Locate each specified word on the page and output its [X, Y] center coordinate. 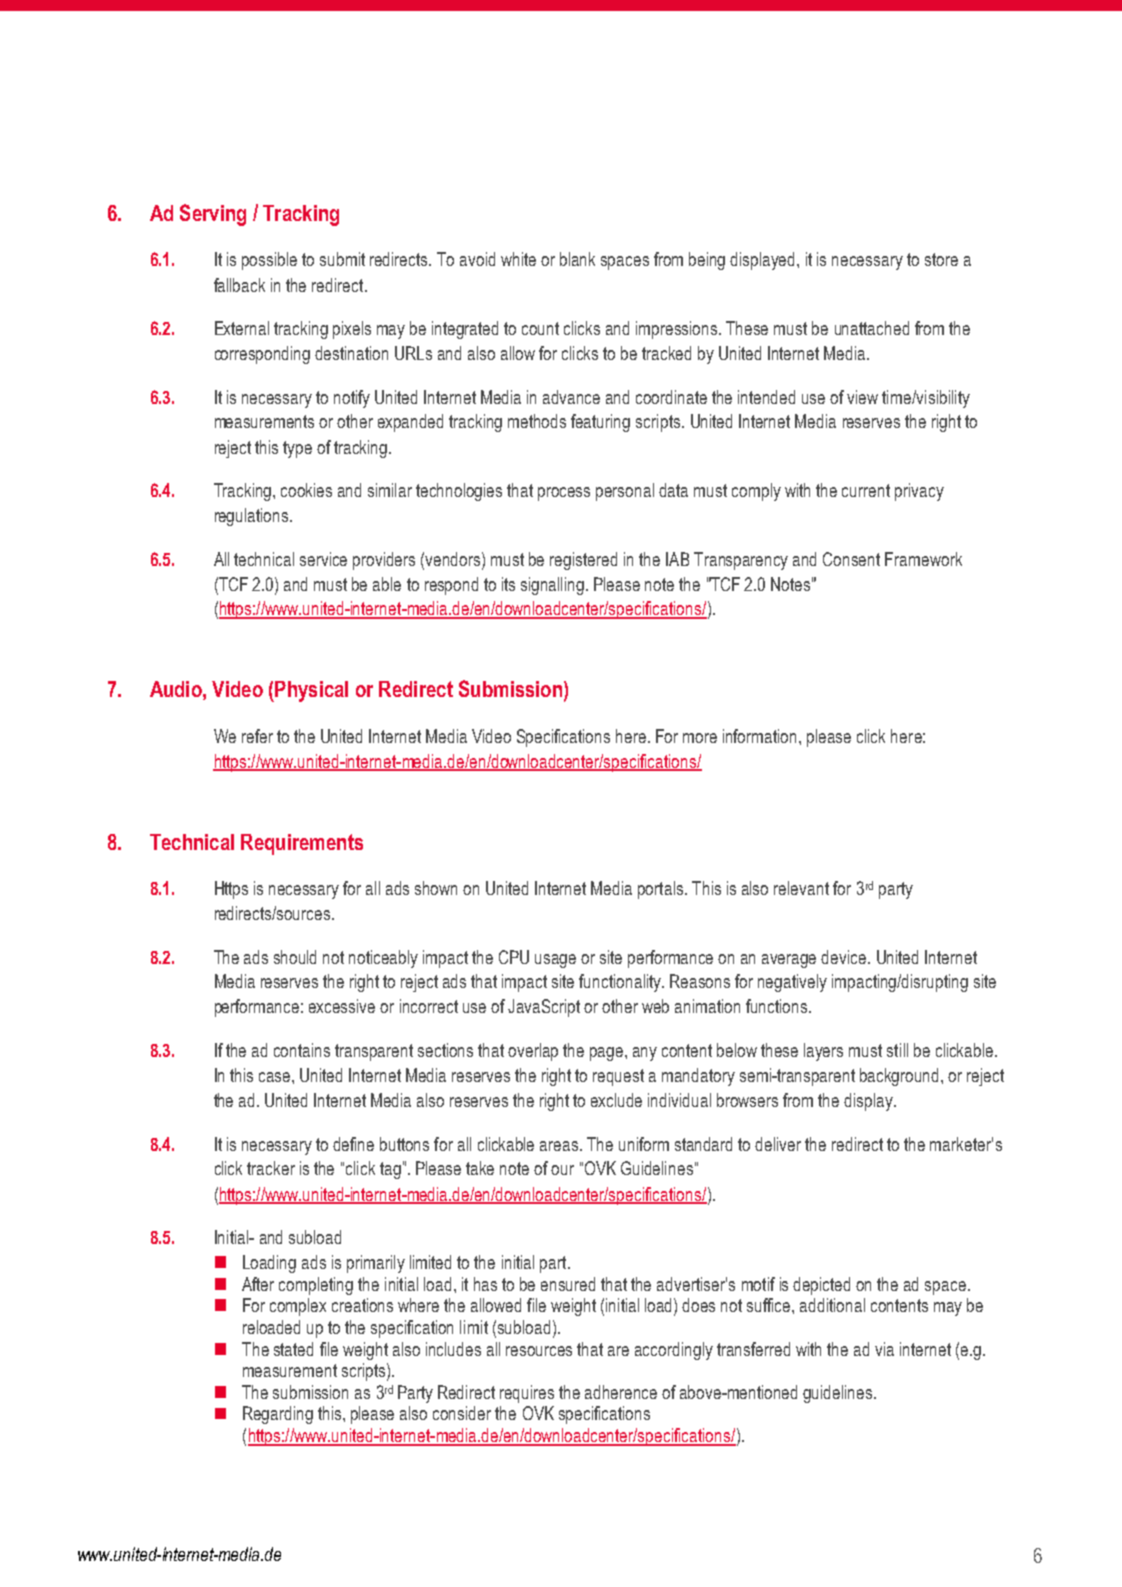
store [941, 259]
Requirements [302, 844]
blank [577, 259]
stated [293, 1349]
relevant [801, 888]
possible [269, 261]
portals [662, 890]
